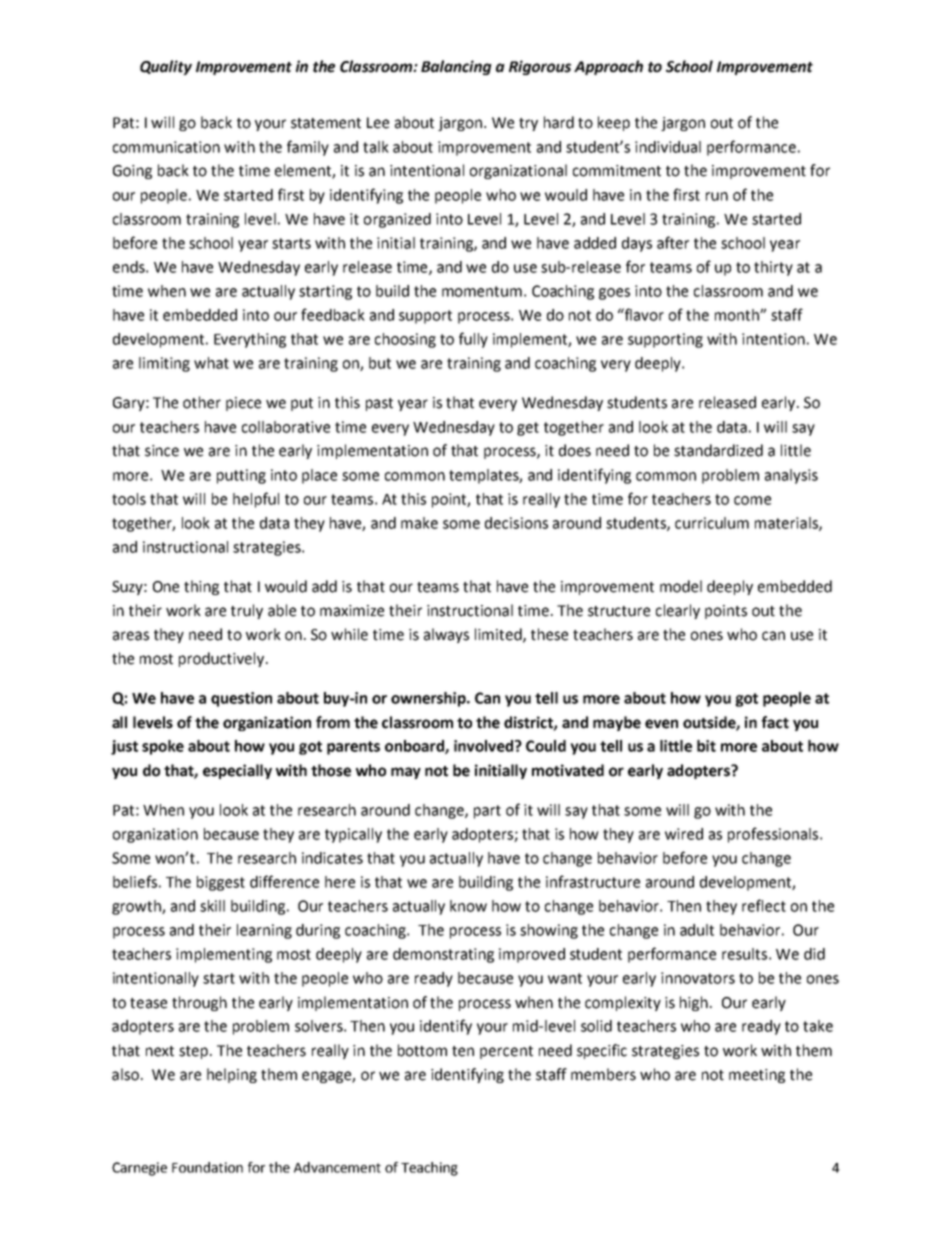 This image has width=952, height=1233. I want to click on know, so click(468, 906).
